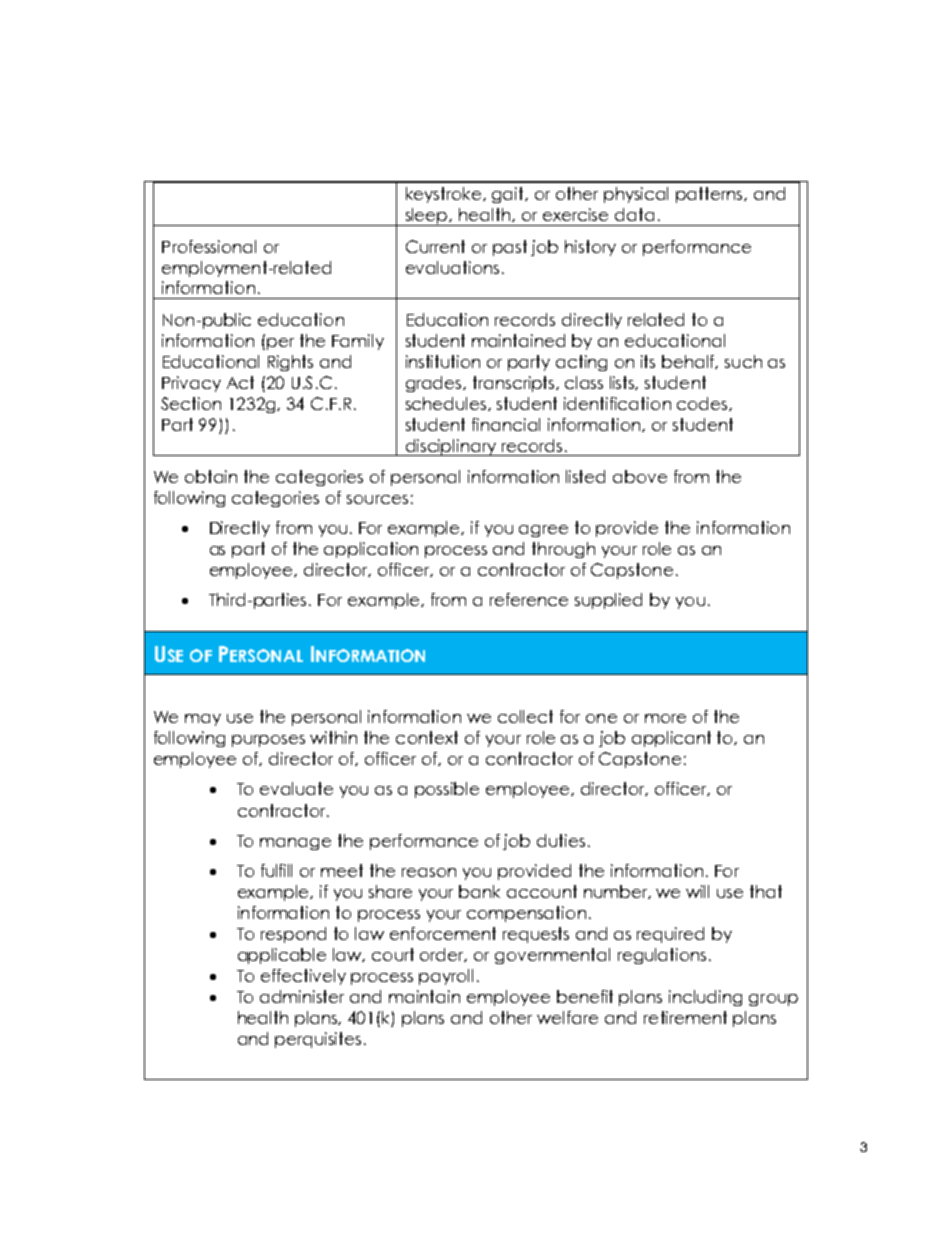  I want to click on Professional, so click(209, 246).
